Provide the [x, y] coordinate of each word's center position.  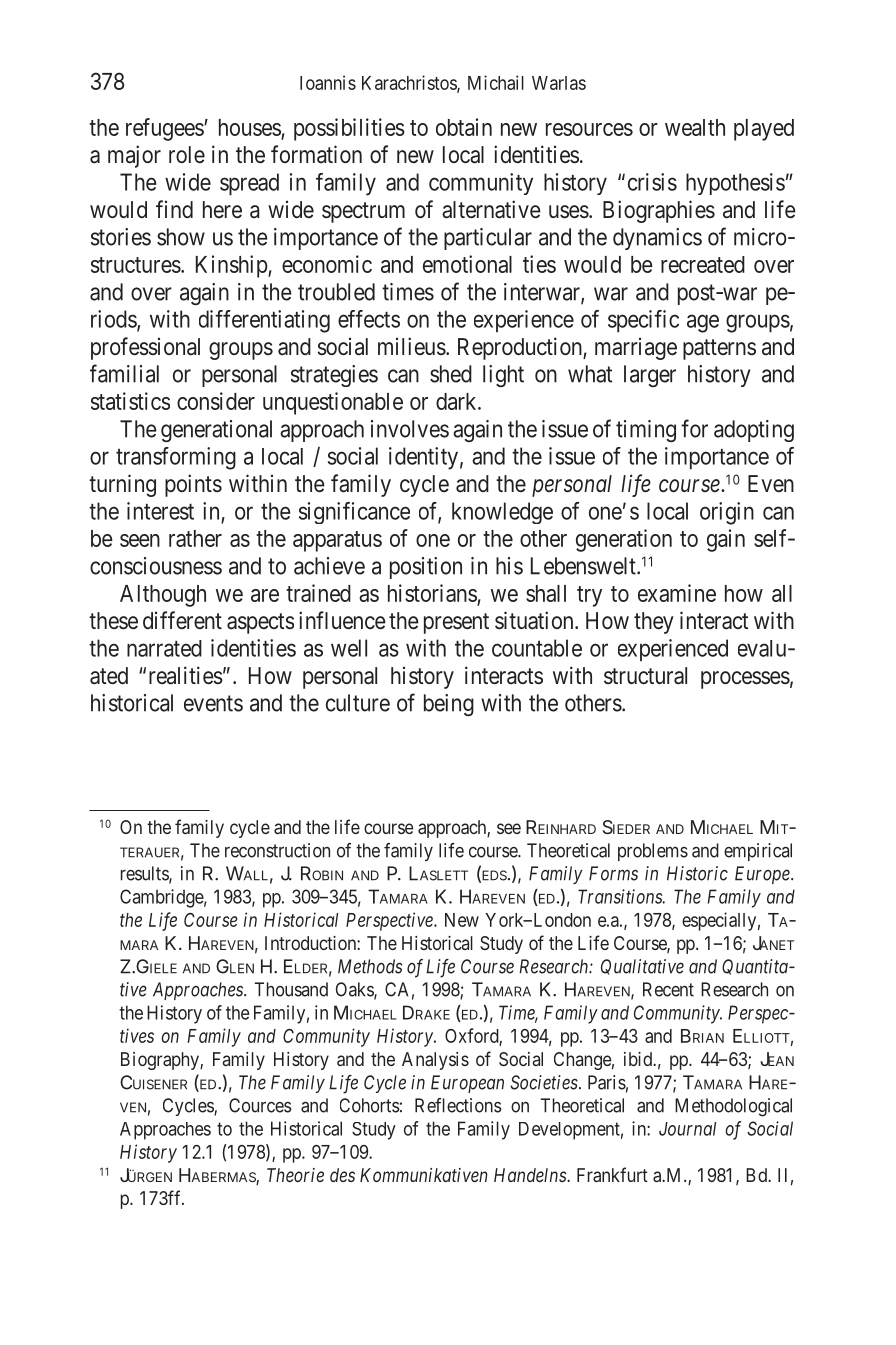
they [654, 623]
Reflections [458, 1105]
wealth [695, 127]
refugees [165, 129]
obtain [464, 127]
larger [650, 376]
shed [451, 374]
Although [163, 596]
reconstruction [277, 850]
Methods [370, 966]
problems [653, 852]
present [456, 623]
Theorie [295, 1175]
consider [216, 401]
